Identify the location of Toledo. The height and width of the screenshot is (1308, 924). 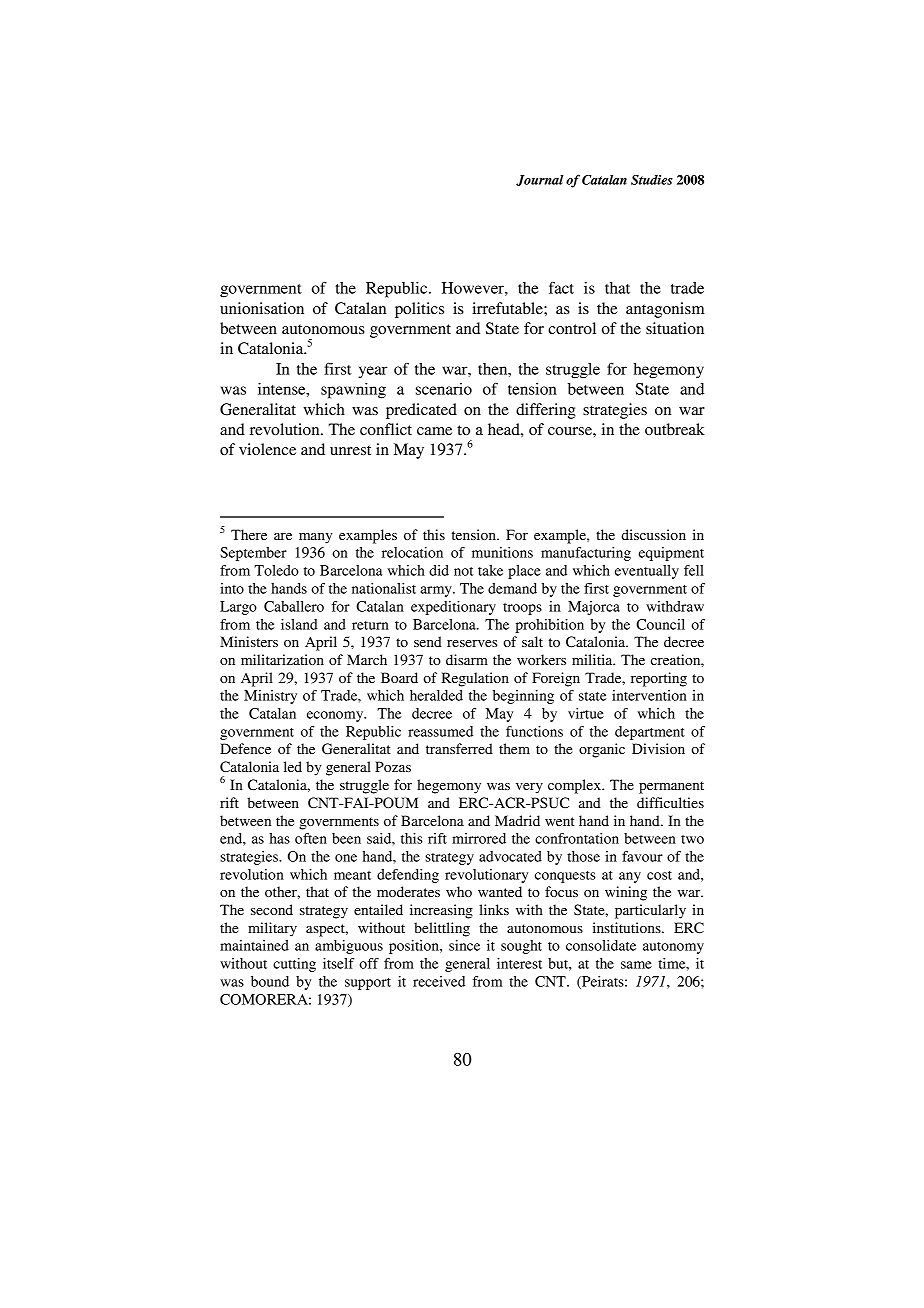
(276, 570).
